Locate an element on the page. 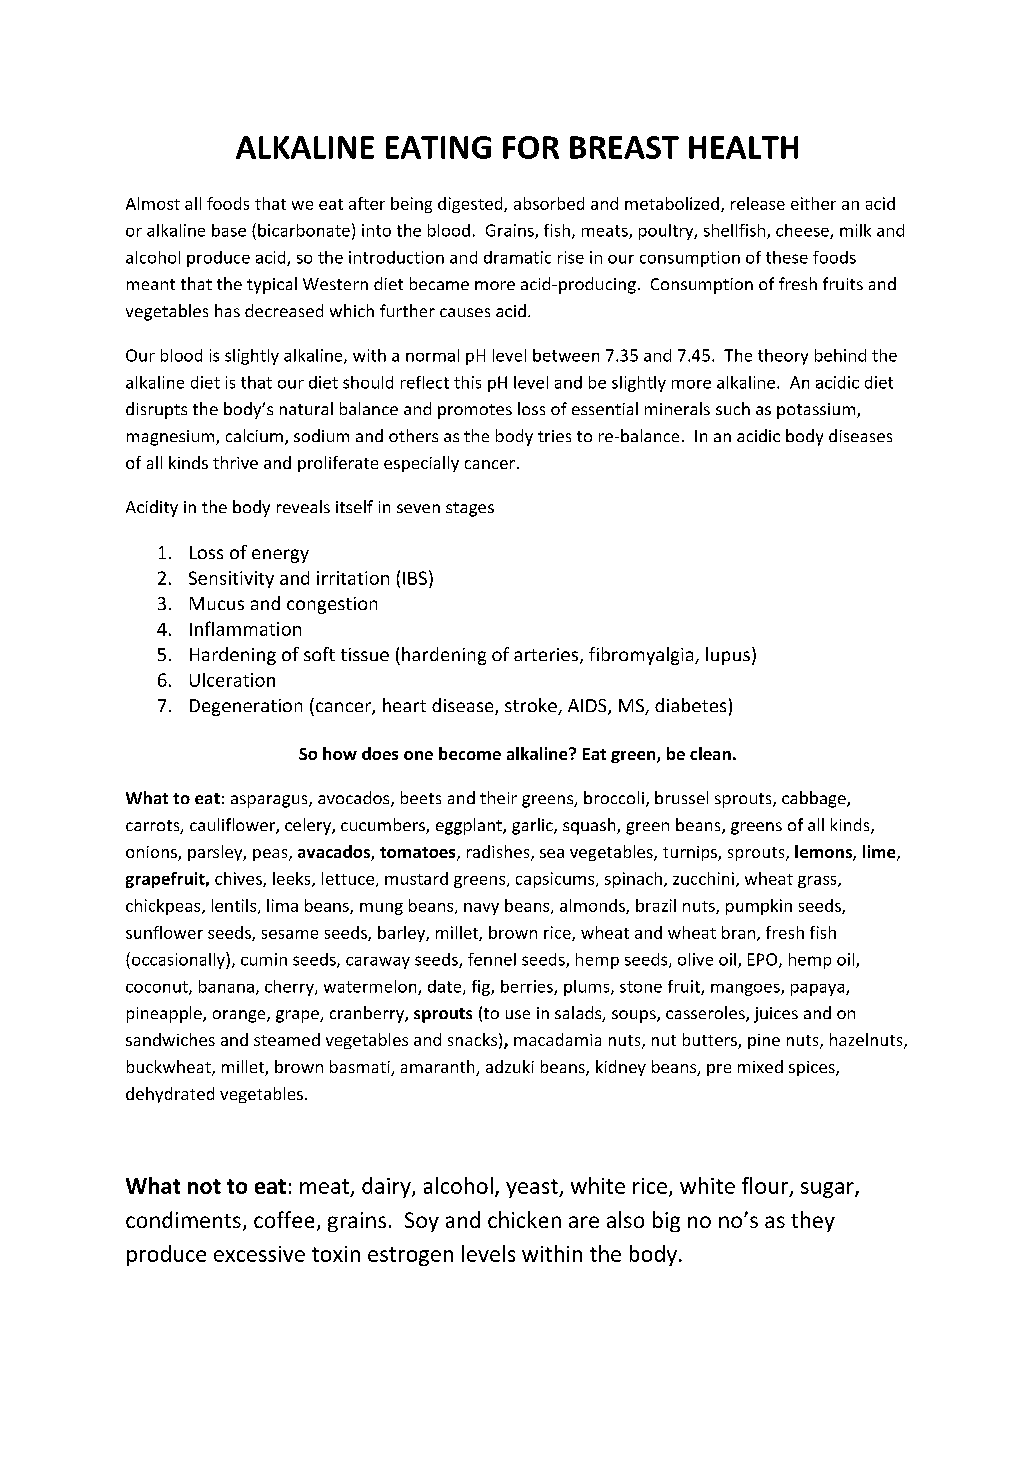 The height and width of the document is (1465, 1036). lupus is located at coordinates (728, 656).
